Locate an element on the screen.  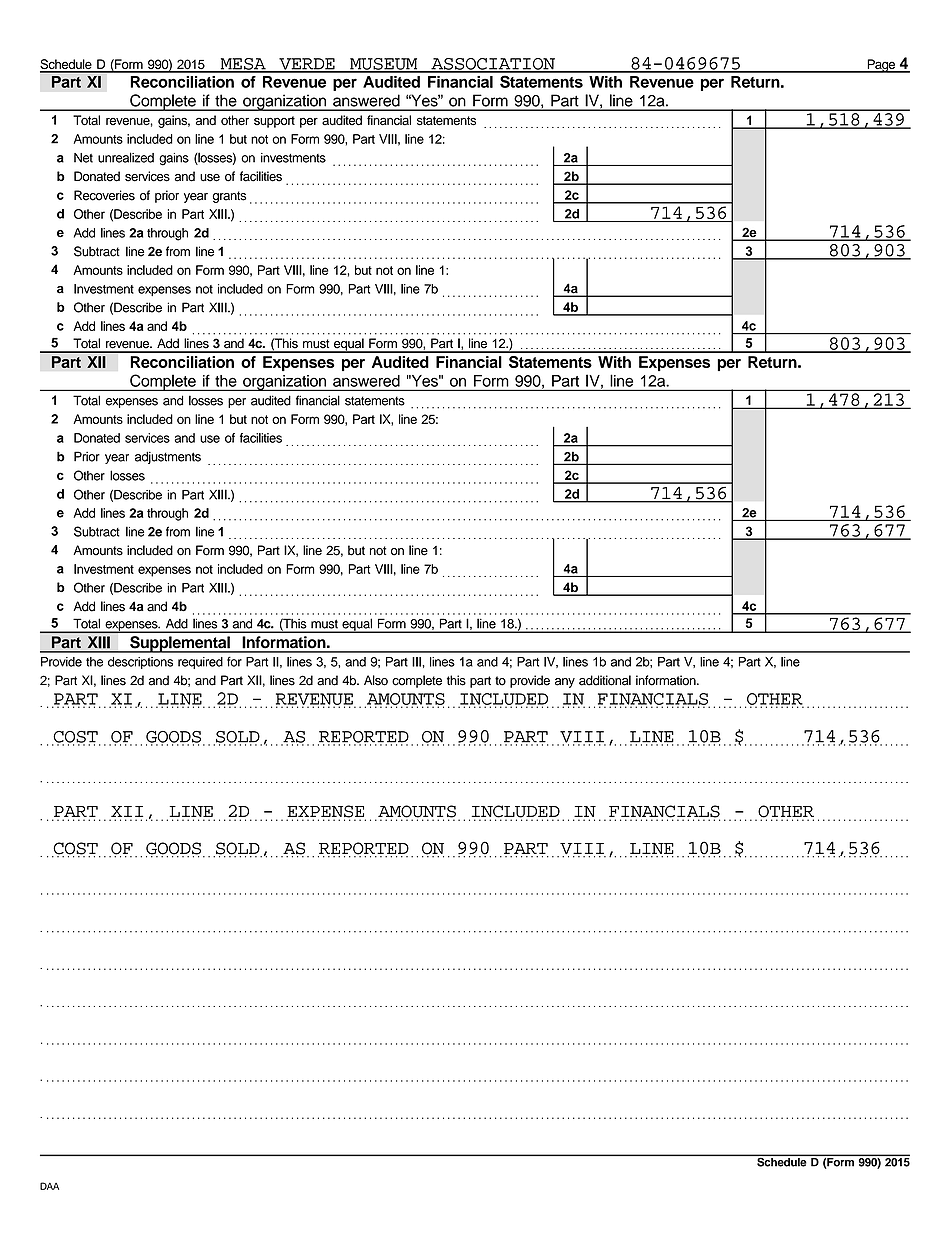
Also is located at coordinates (376, 680).
